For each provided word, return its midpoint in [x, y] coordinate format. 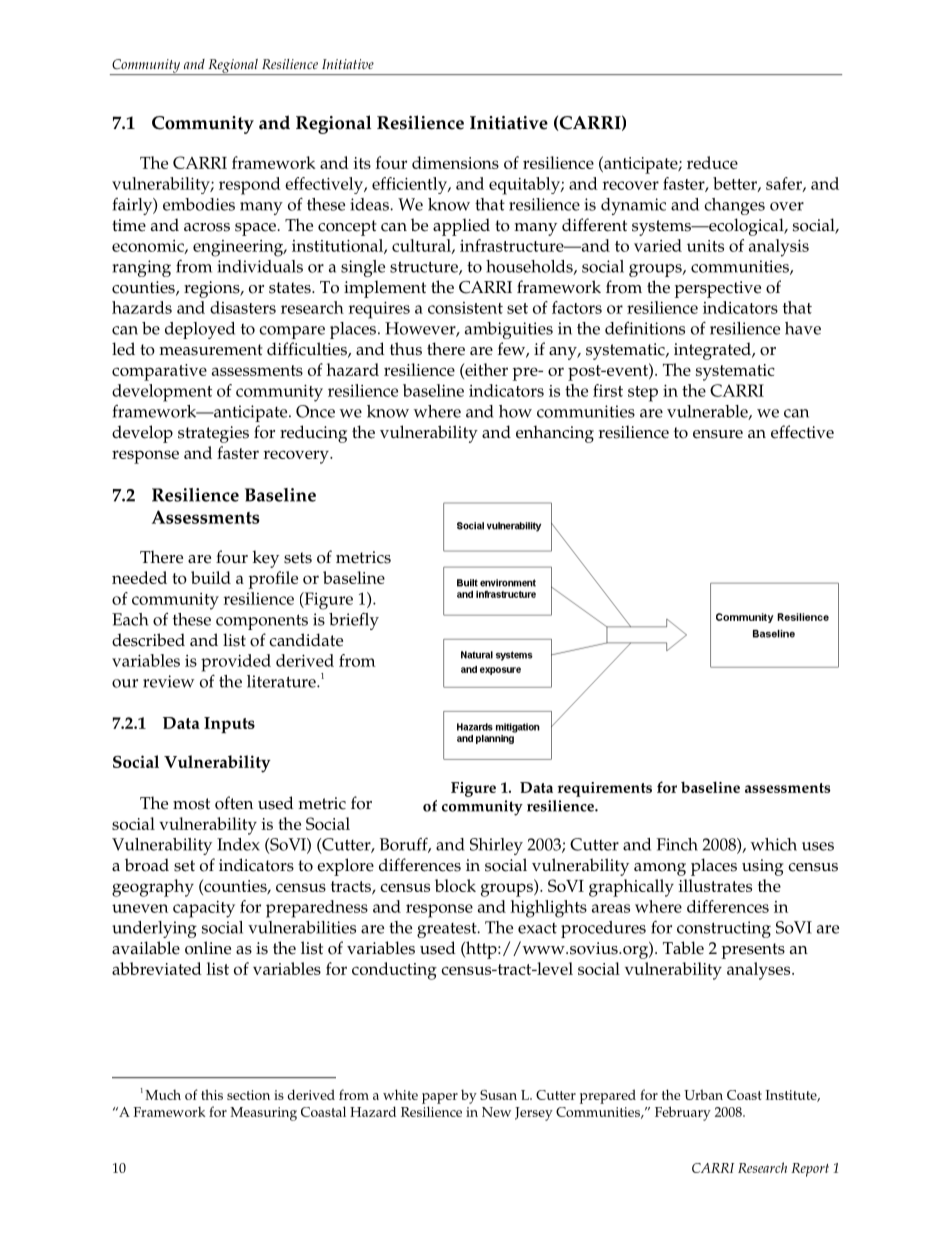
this [212, 1094]
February [683, 1113]
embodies [199, 204]
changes [734, 206]
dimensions [455, 162]
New [496, 1112]
